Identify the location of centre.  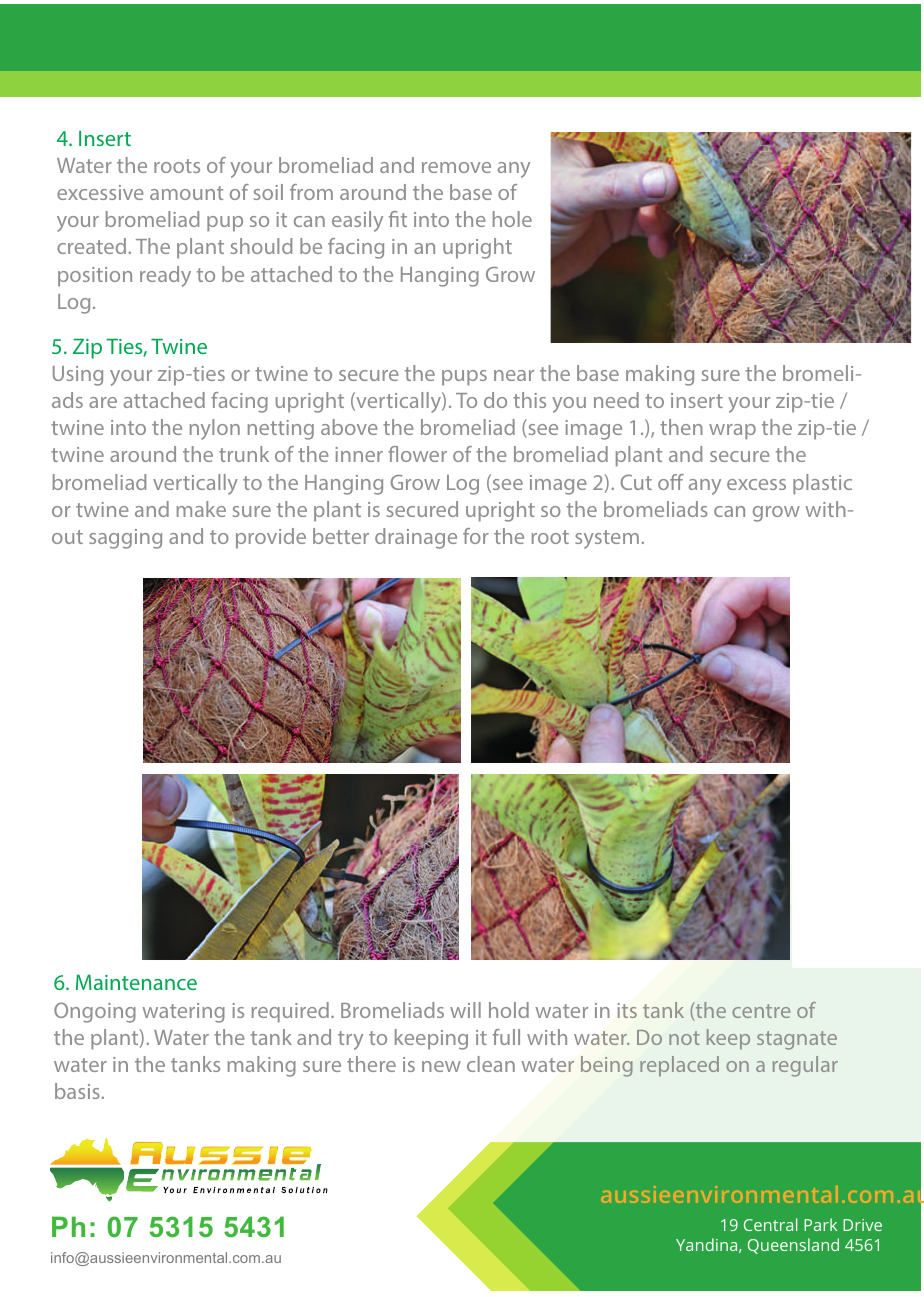
(761, 1011).
